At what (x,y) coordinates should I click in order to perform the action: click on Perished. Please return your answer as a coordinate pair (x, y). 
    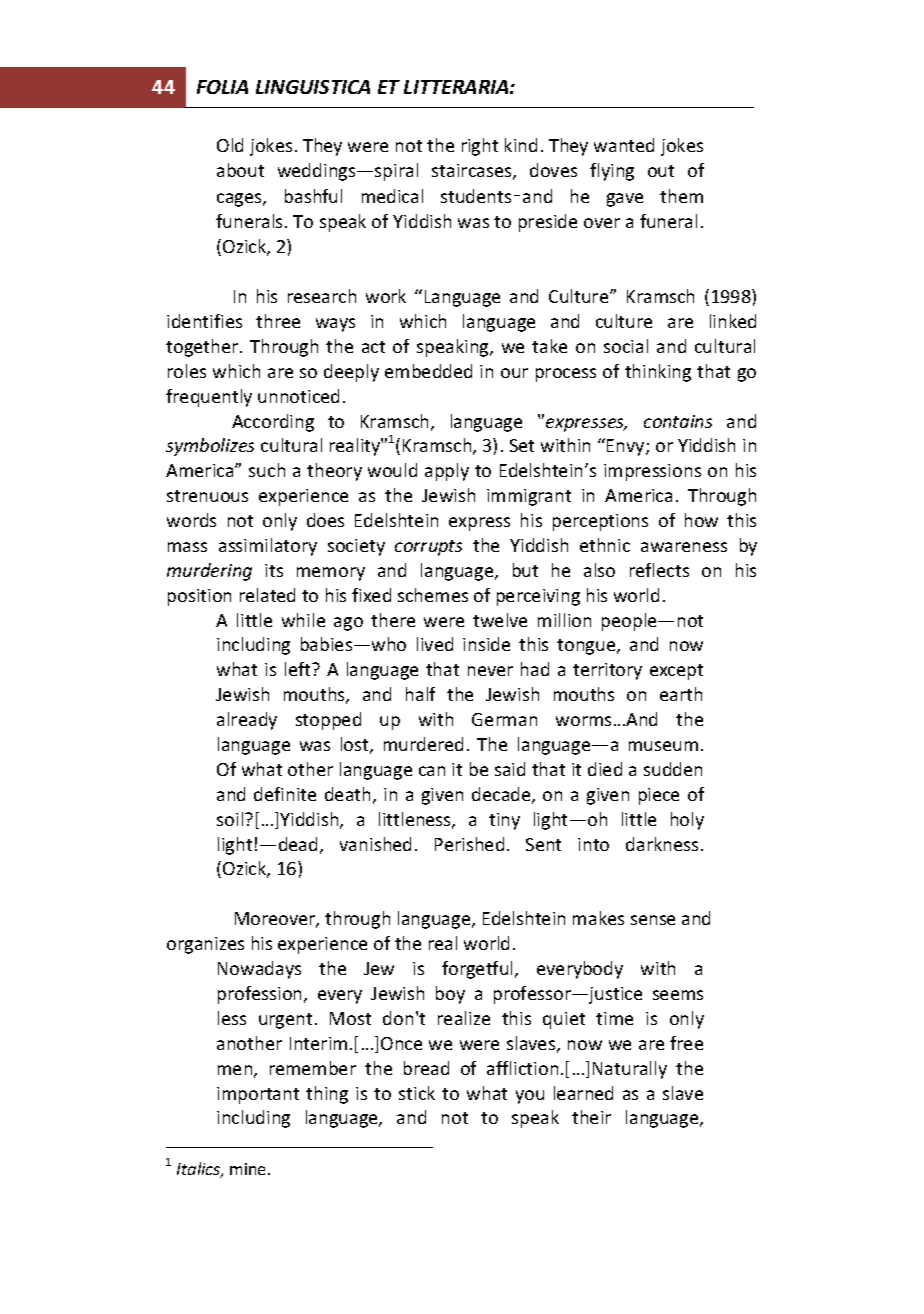
    Looking at the image, I should click on (469, 844).
